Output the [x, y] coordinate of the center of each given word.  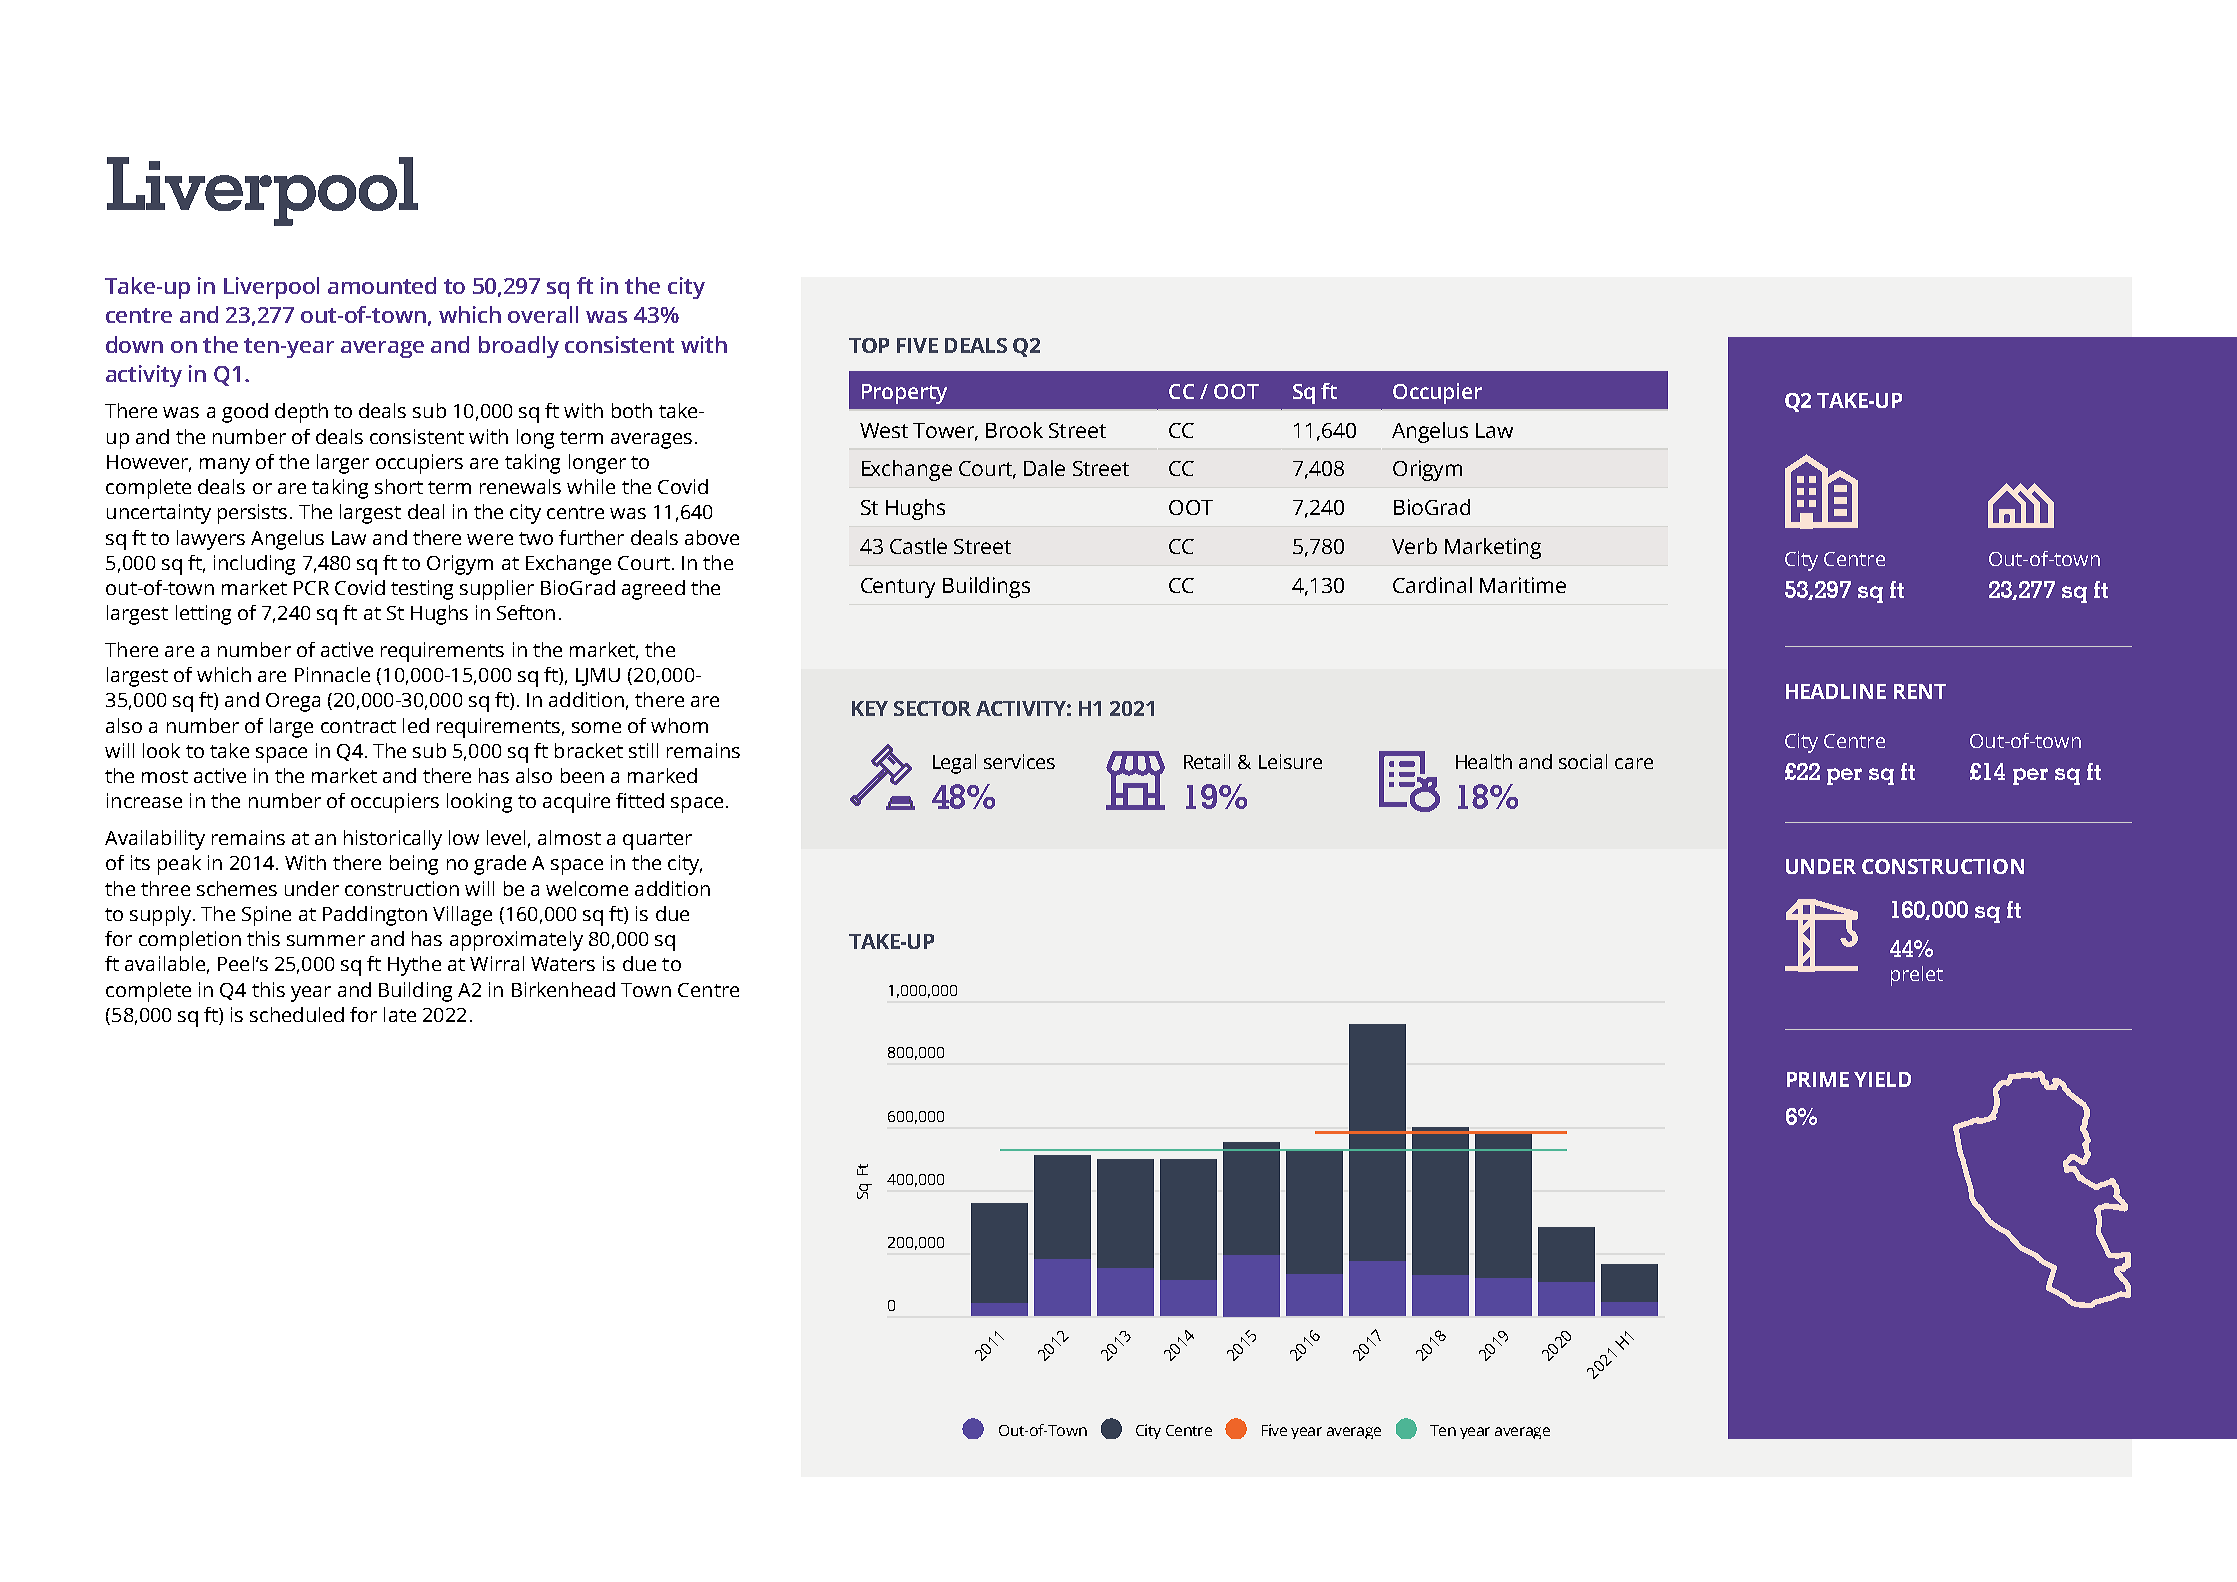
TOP [869, 345]
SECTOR [932, 708]
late [400, 1014]
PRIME [1818, 1079]
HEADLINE [1836, 691]
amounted [382, 285]
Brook [1014, 430]
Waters [563, 964]
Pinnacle [332, 674]
